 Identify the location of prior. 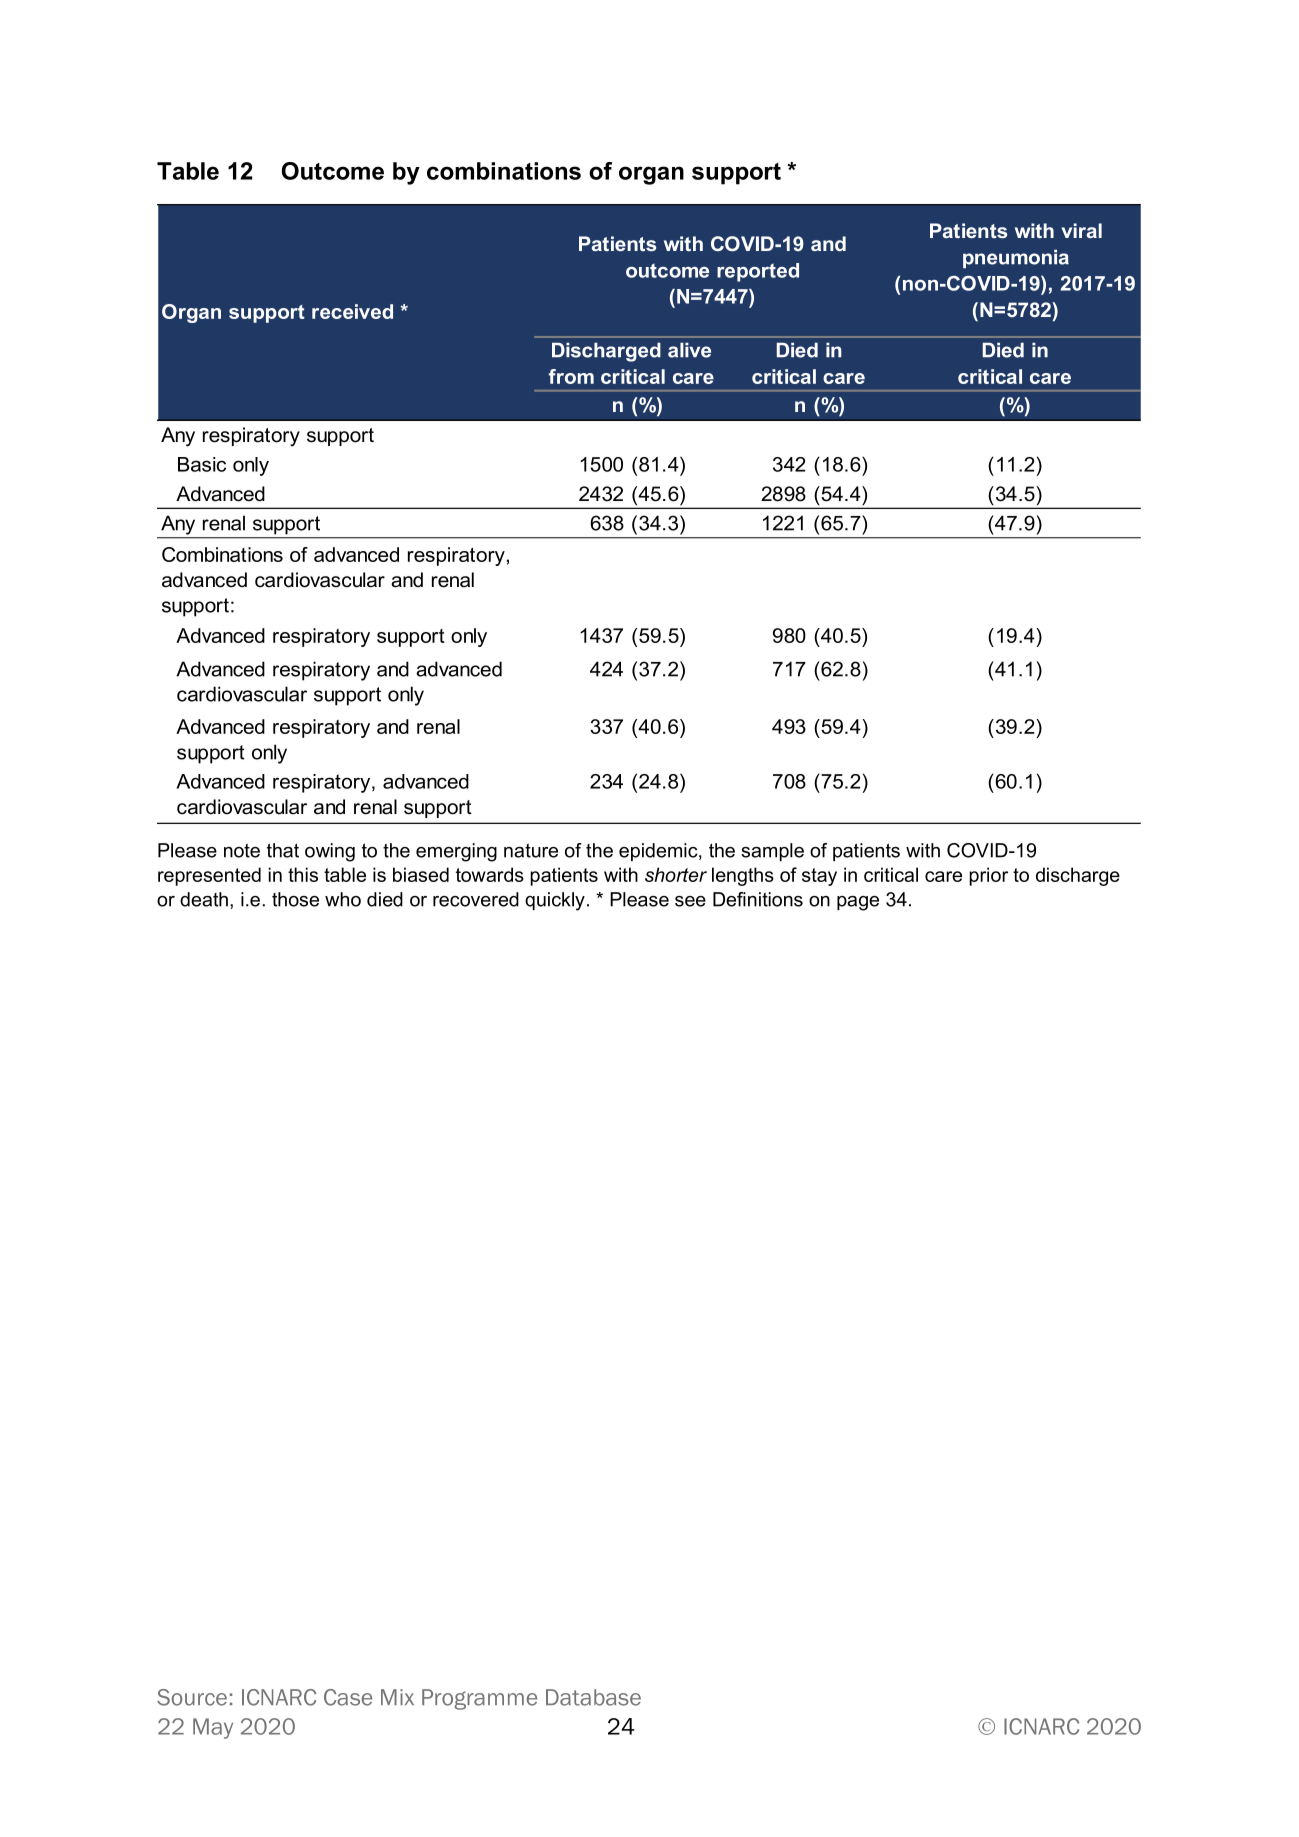
(988, 876).
